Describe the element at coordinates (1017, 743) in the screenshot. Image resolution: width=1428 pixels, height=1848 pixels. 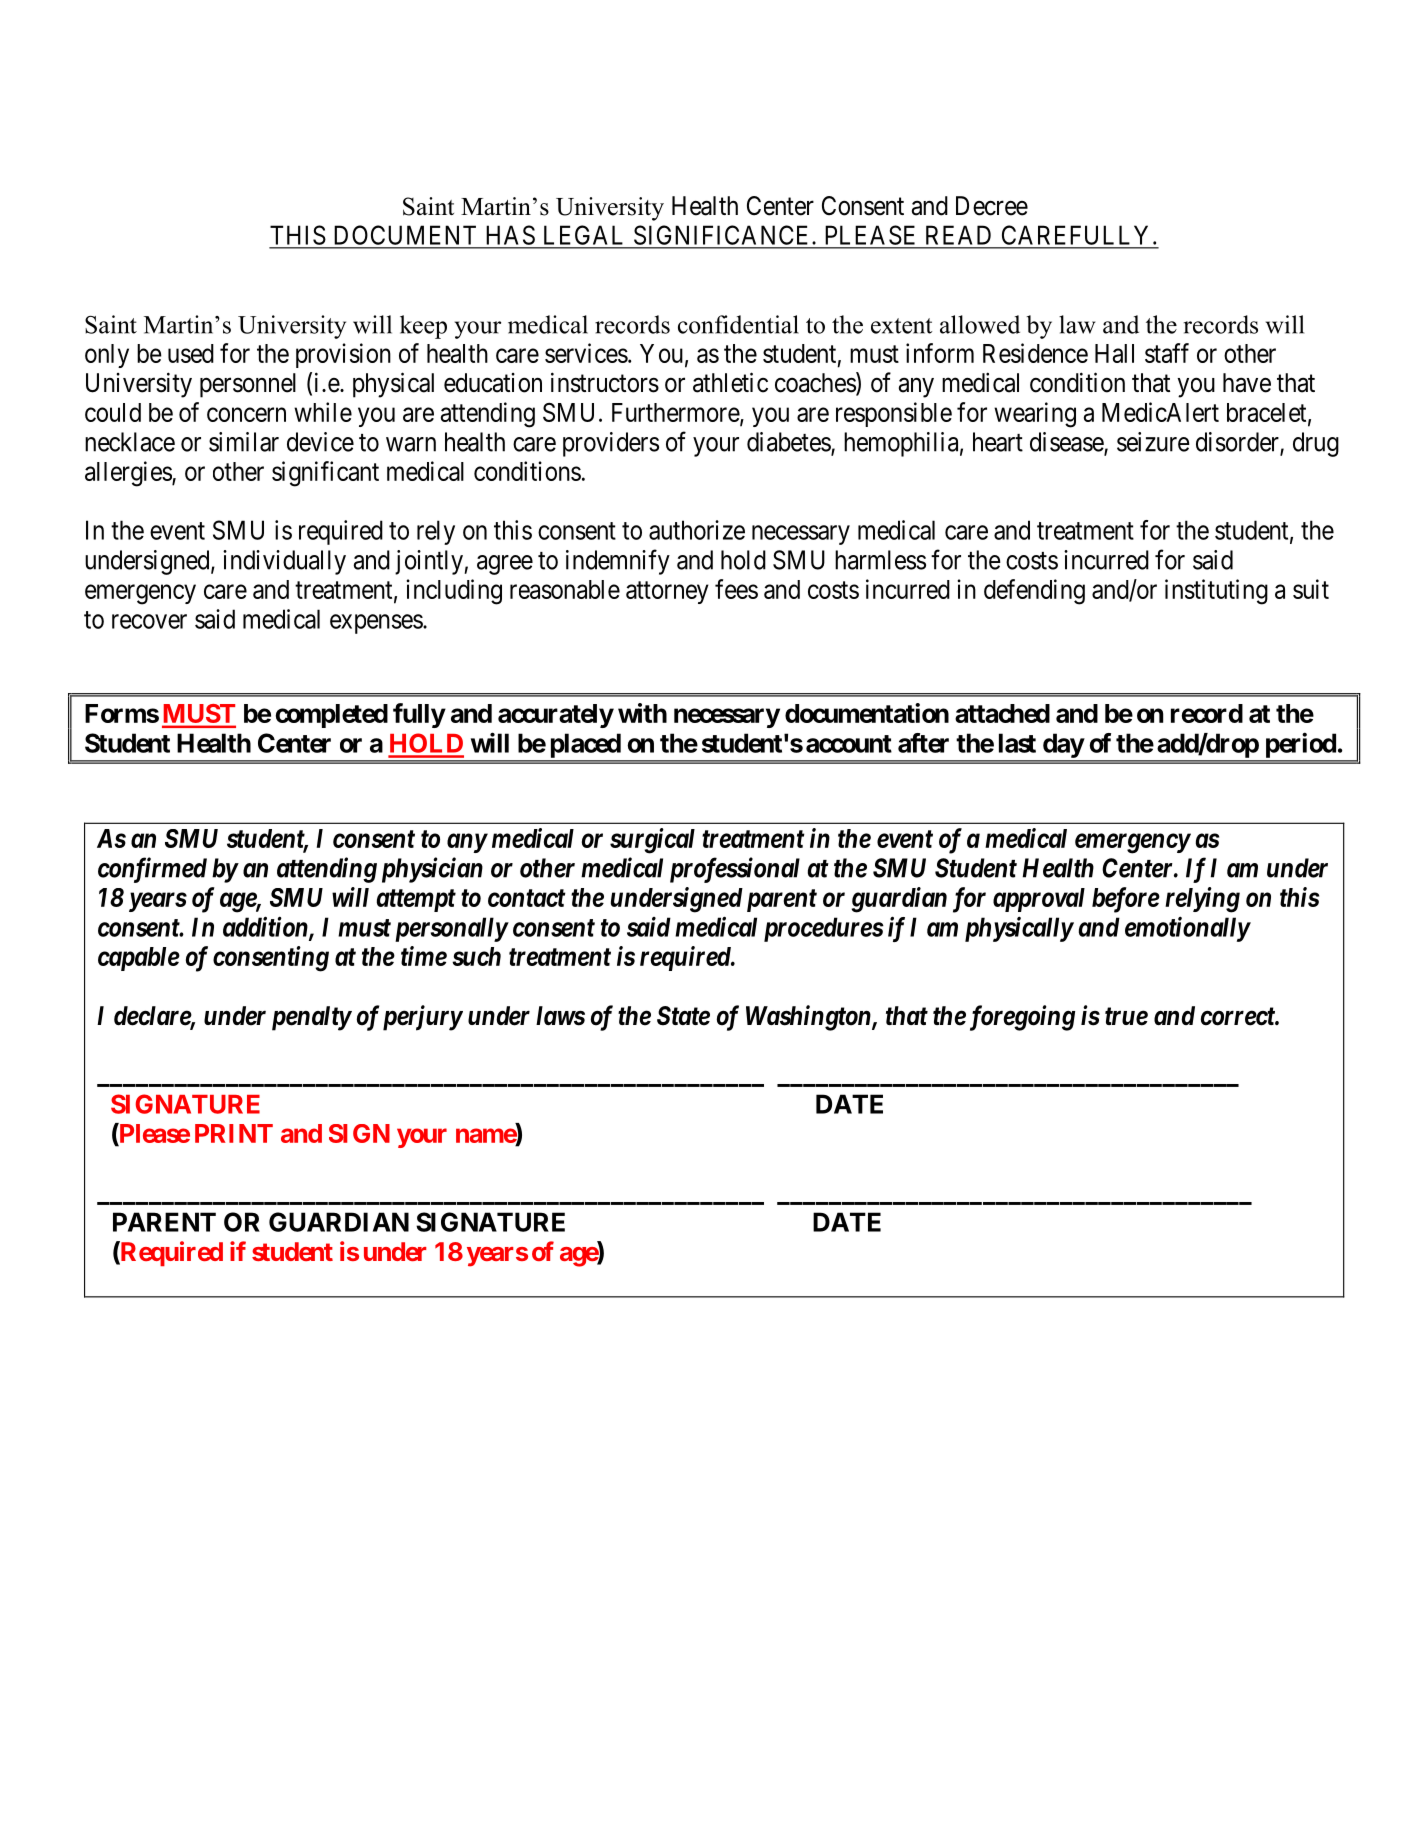
I see `last` at that location.
